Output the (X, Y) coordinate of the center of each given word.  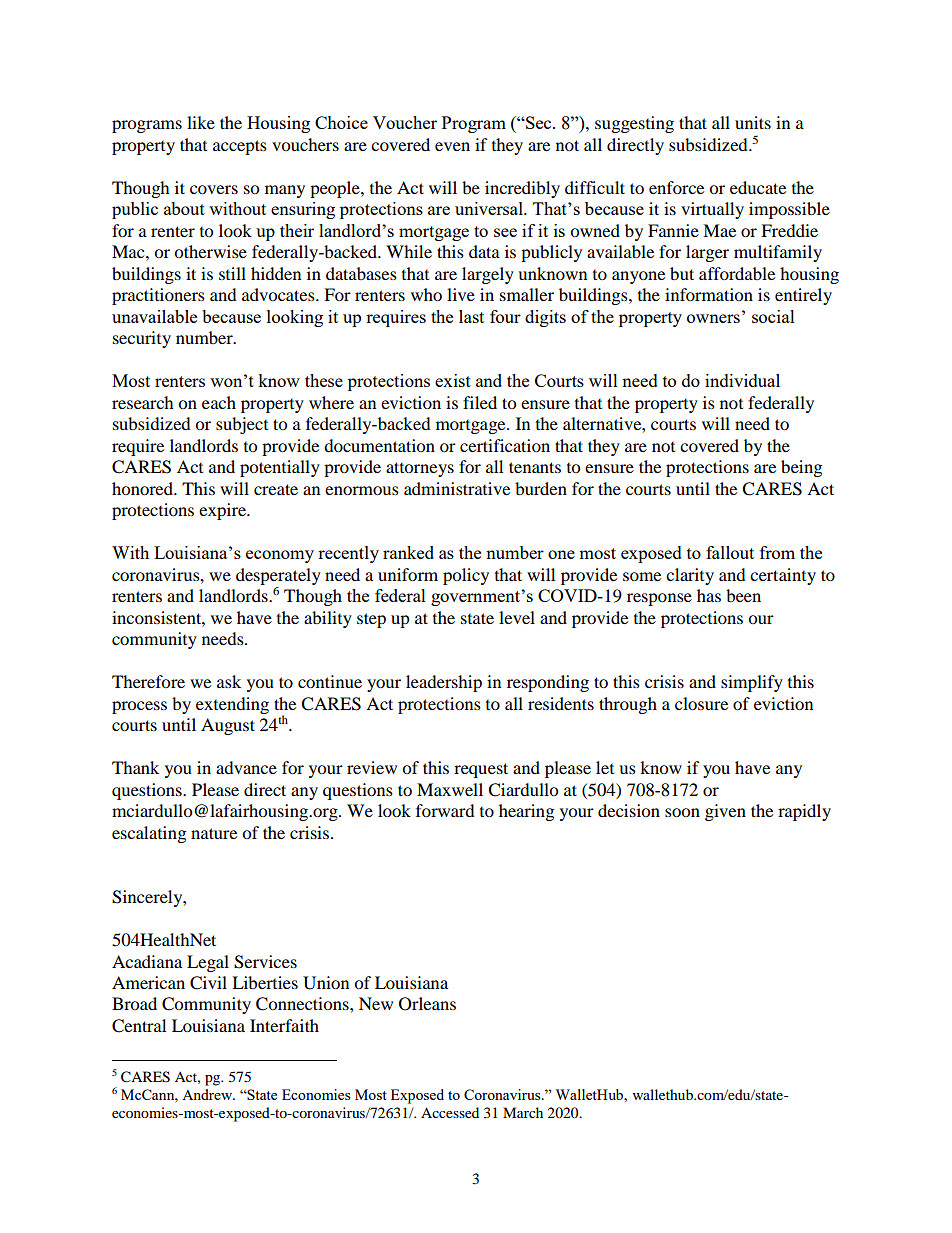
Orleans (427, 1004)
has (709, 595)
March (523, 1112)
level (517, 617)
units (753, 122)
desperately (278, 576)
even (452, 146)
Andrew (208, 1094)
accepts (240, 147)
